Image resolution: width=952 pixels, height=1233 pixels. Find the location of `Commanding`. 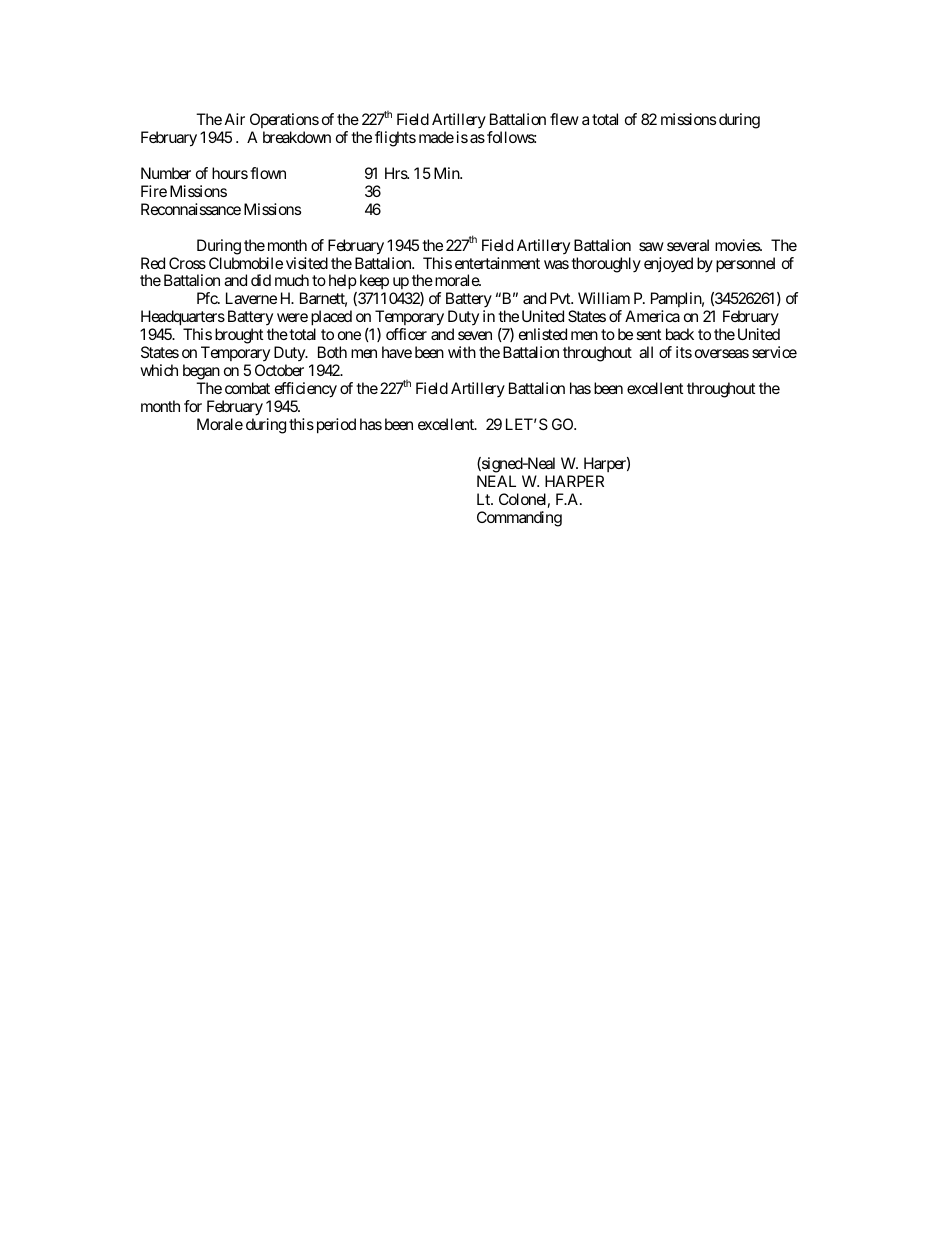

Commanding is located at coordinates (519, 519).
